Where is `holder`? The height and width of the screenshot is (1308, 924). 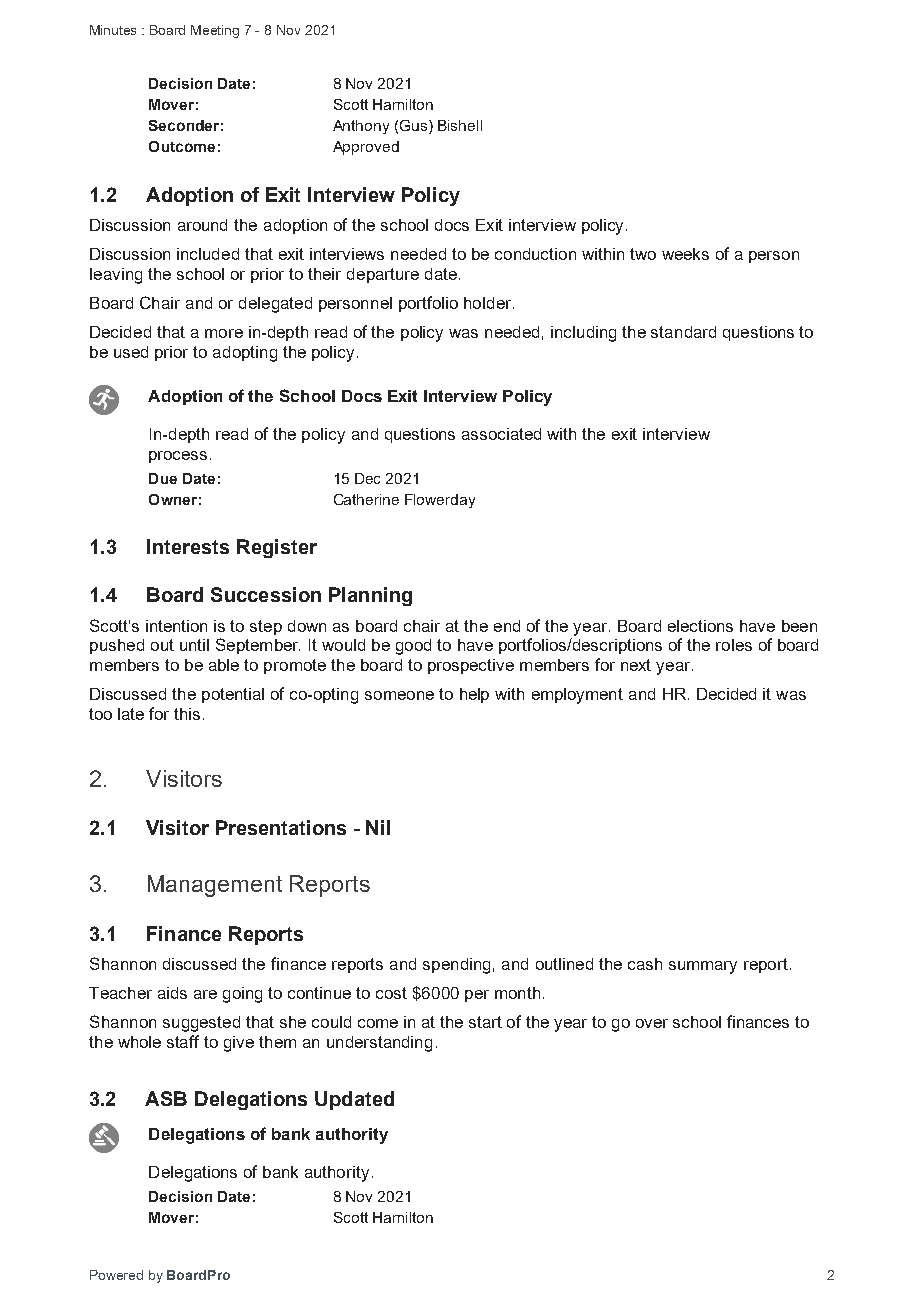 holder is located at coordinates (489, 303).
